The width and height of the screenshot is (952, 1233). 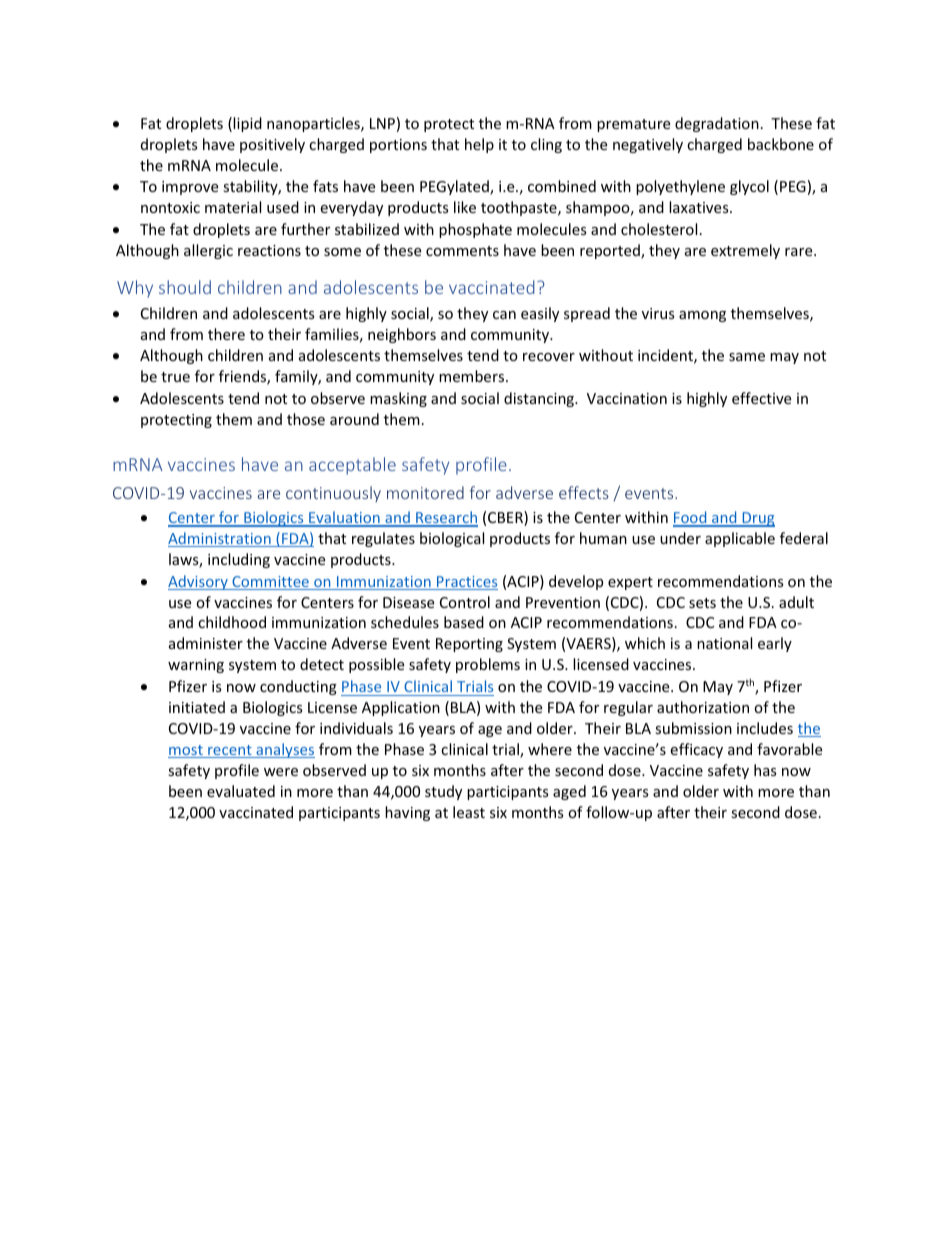 What do you see at coordinates (717, 124) in the screenshot?
I see `degradation` at bounding box center [717, 124].
